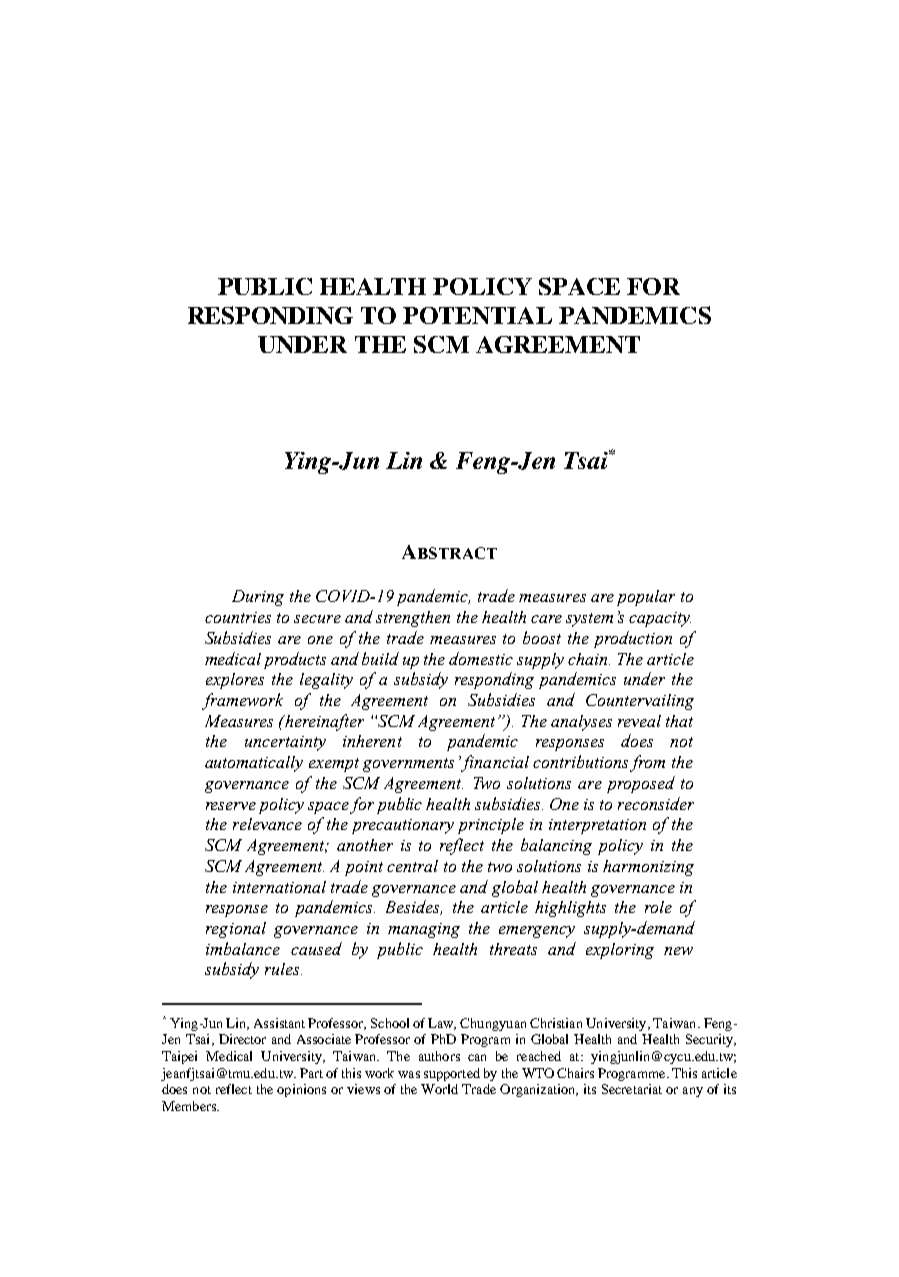 The image size is (899, 1277). What do you see at coordinates (646, 598) in the screenshot?
I see `popular` at bounding box center [646, 598].
